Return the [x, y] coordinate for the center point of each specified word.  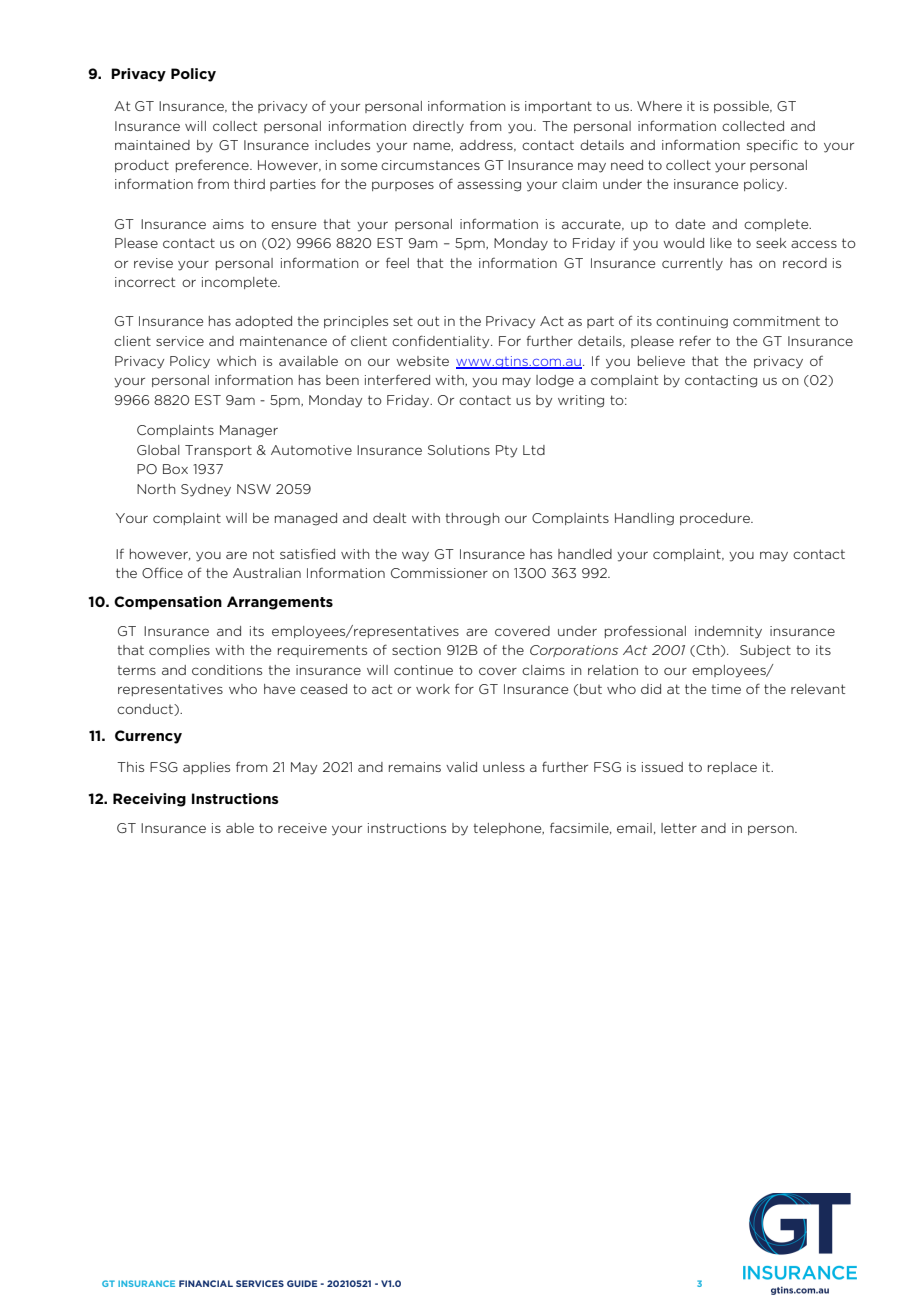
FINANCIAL [206, 1283]
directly [438, 127]
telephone [508, 829]
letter [679, 828]
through [472, 519]
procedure [716, 519]
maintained [152, 145]
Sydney [206, 490]
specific [772, 145]
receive [302, 828]
